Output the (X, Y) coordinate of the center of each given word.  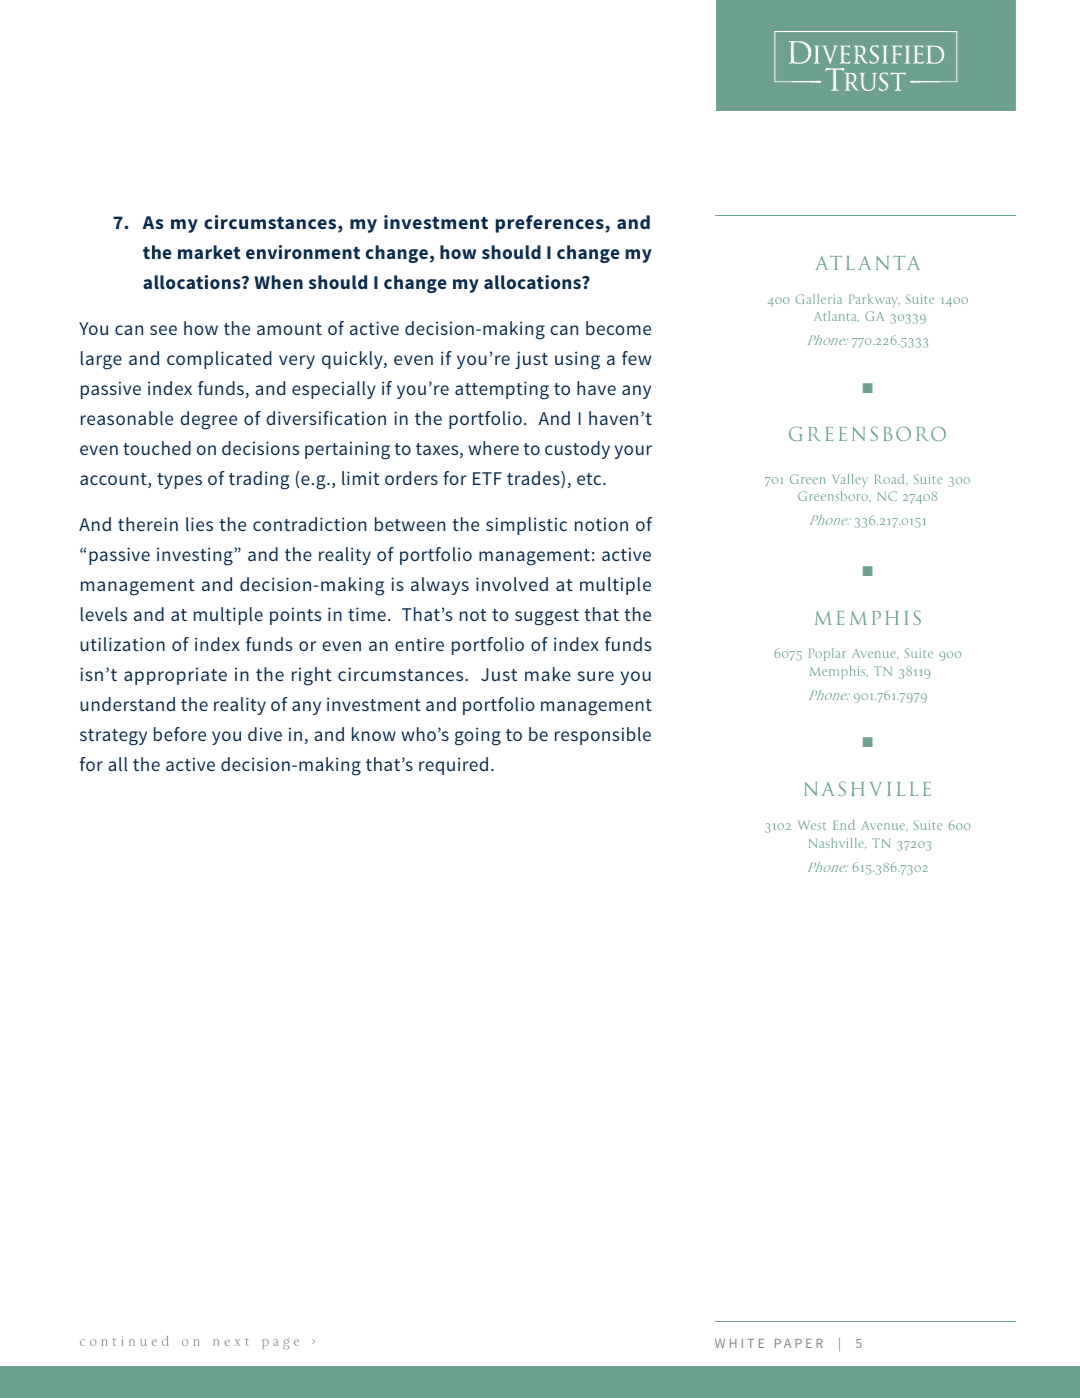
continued (124, 1341)
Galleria (818, 299)
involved (512, 584)
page (280, 1344)
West (812, 825)
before (180, 734)
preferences (551, 224)
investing (195, 556)
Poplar (827, 654)
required (453, 766)
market (209, 252)
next (231, 1342)
